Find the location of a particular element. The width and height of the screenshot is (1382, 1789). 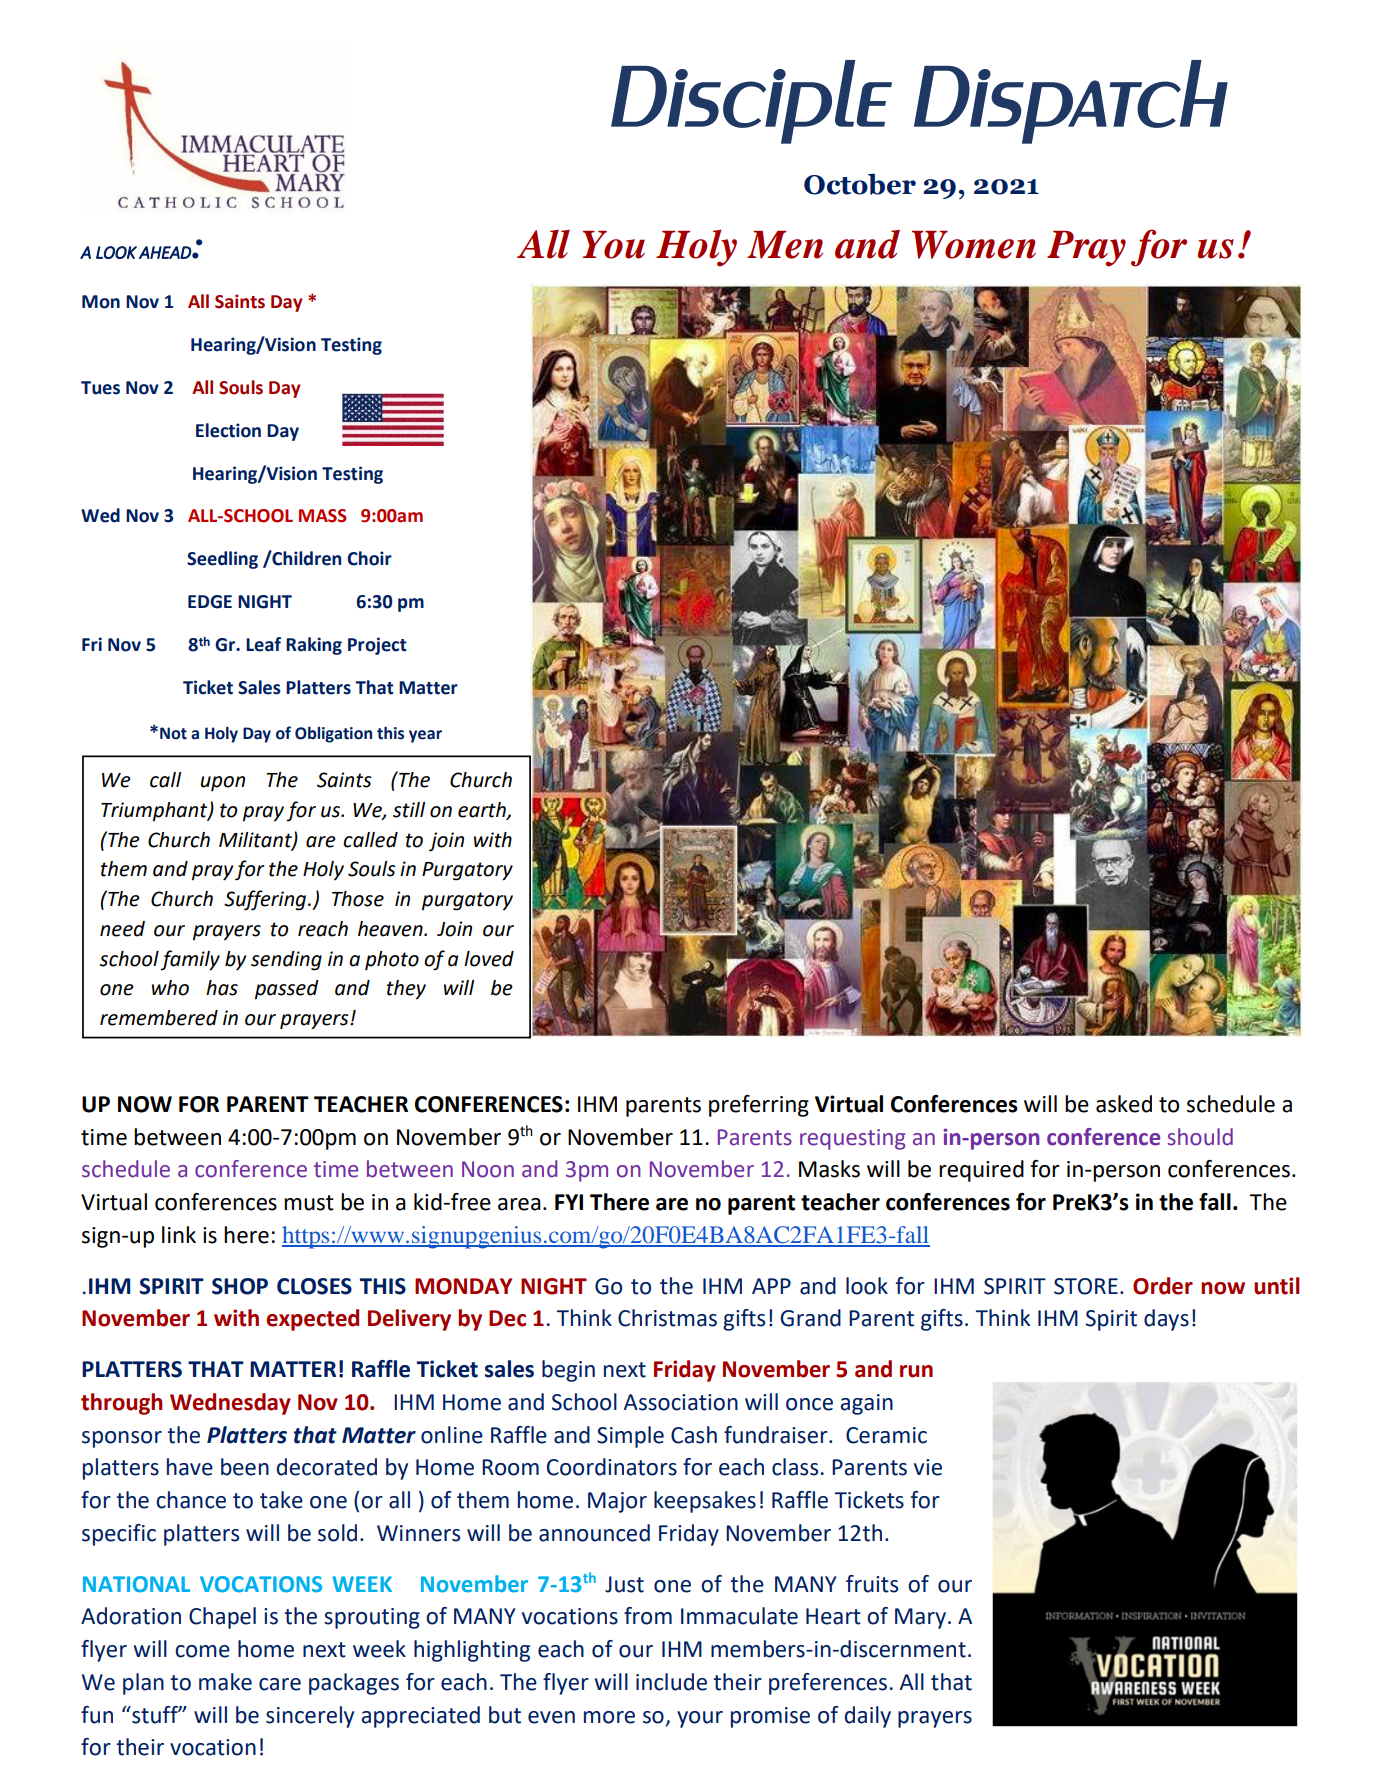

Disciple is located at coordinates (751, 102).
